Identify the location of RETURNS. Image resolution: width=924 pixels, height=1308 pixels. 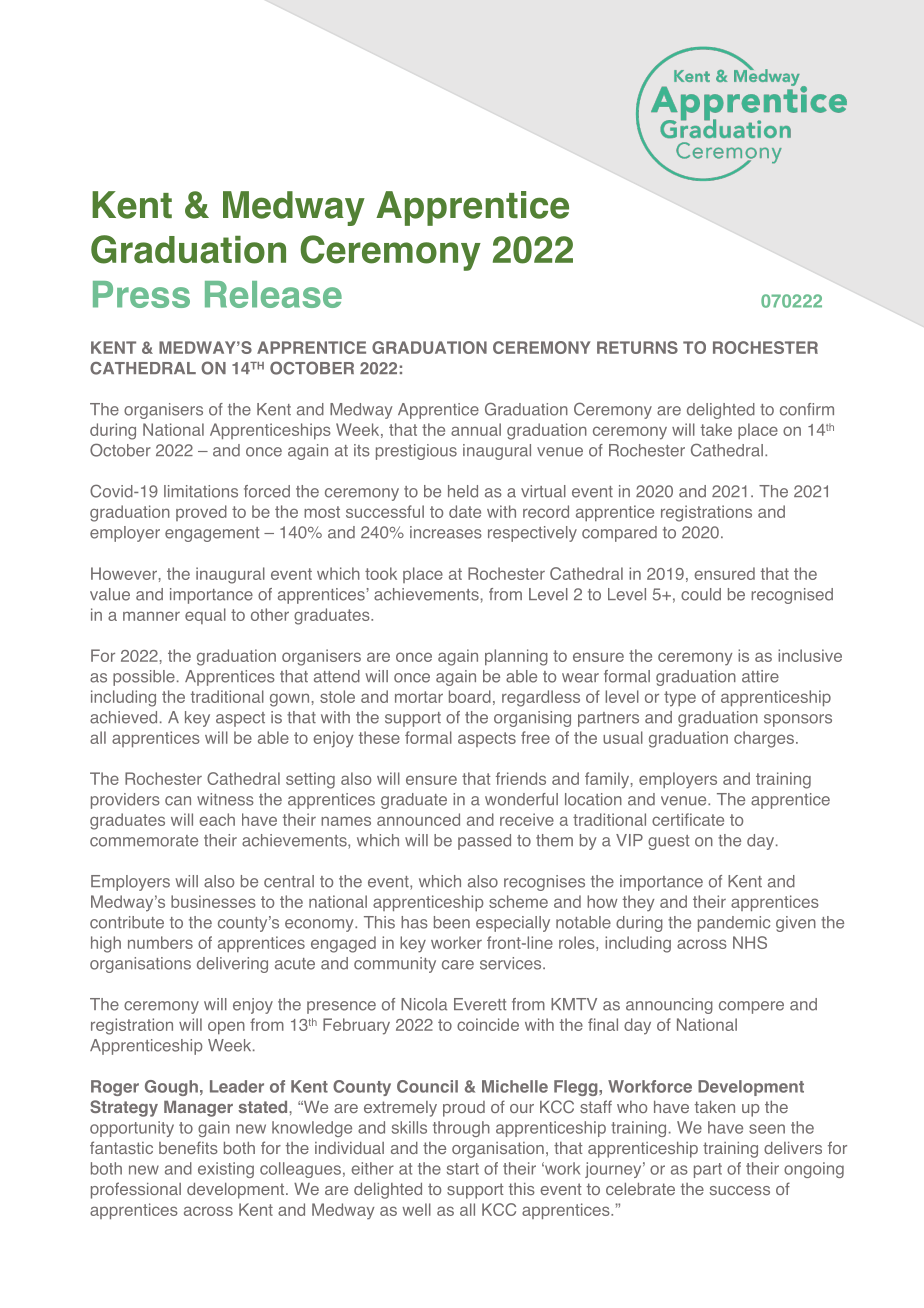
(637, 347).
